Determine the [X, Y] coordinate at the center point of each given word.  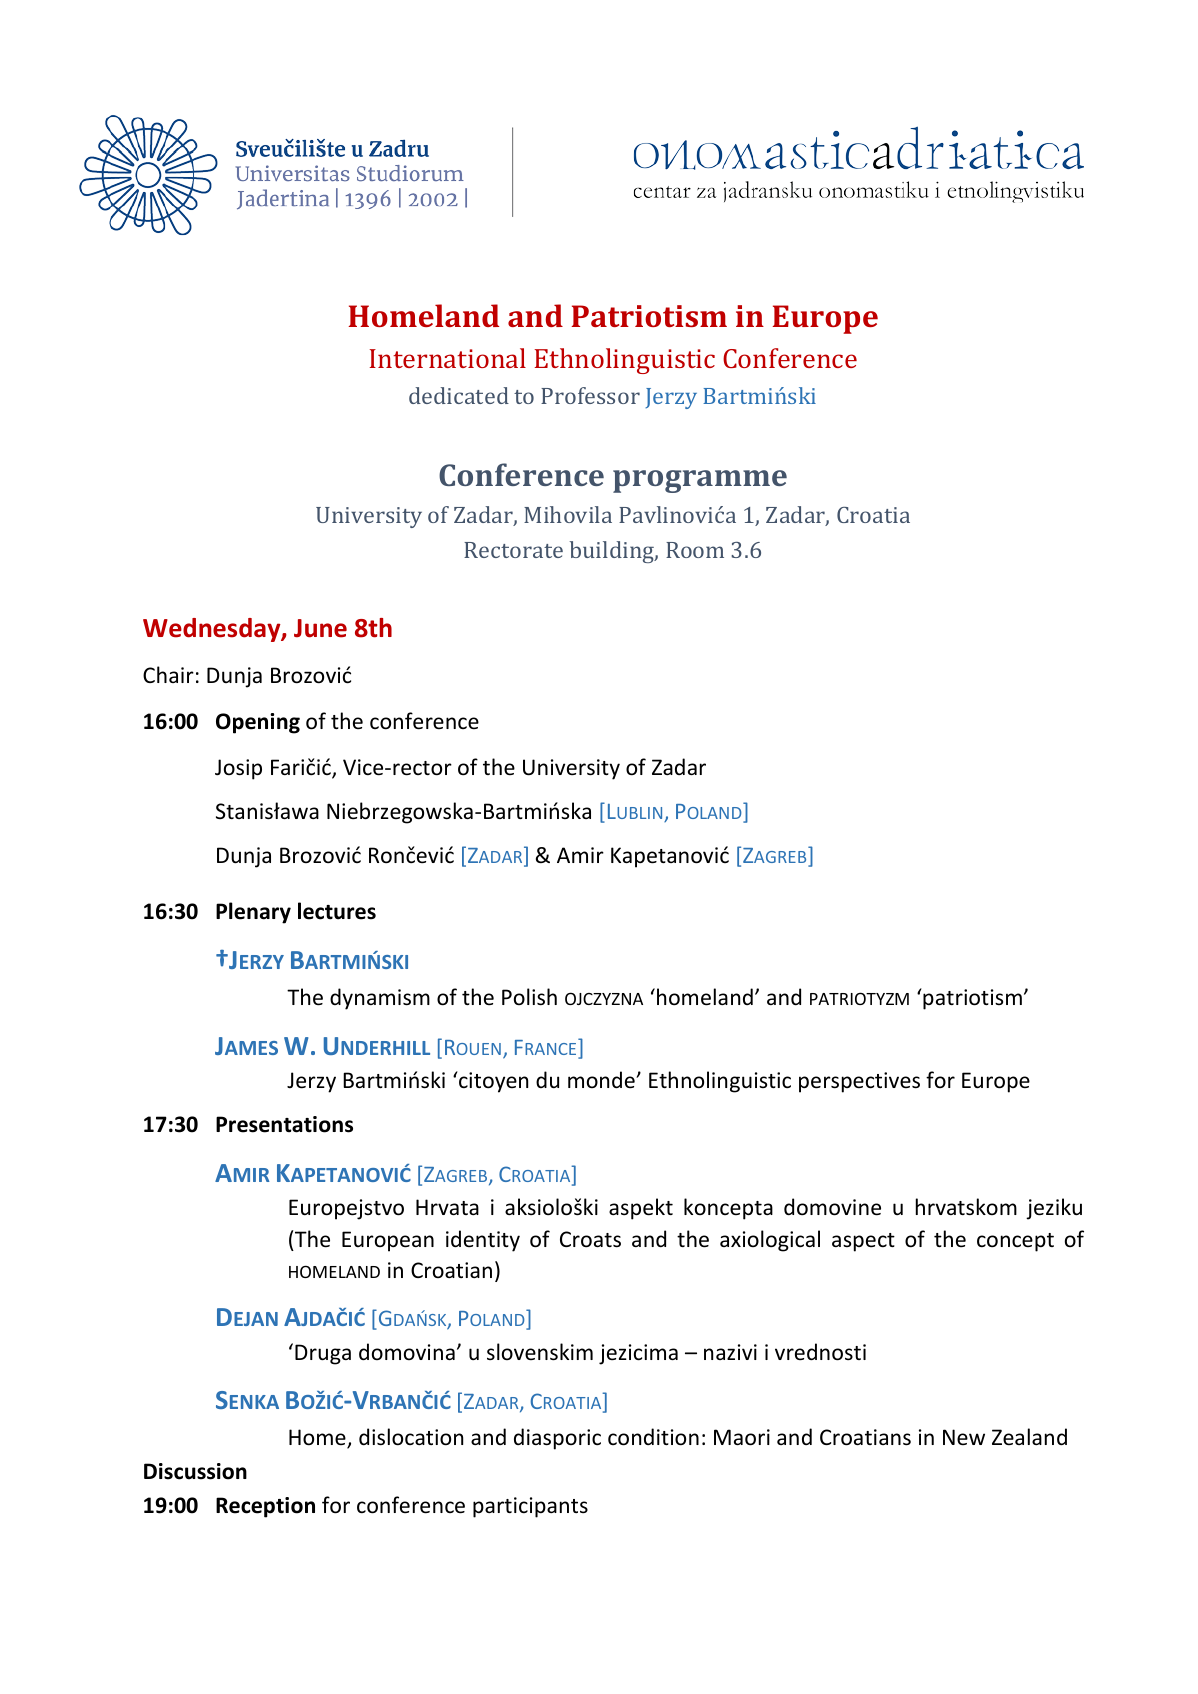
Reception [265, 1507]
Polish [529, 997]
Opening [258, 723]
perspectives [859, 1082]
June [320, 628]
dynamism [380, 999]
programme [700, 481]
